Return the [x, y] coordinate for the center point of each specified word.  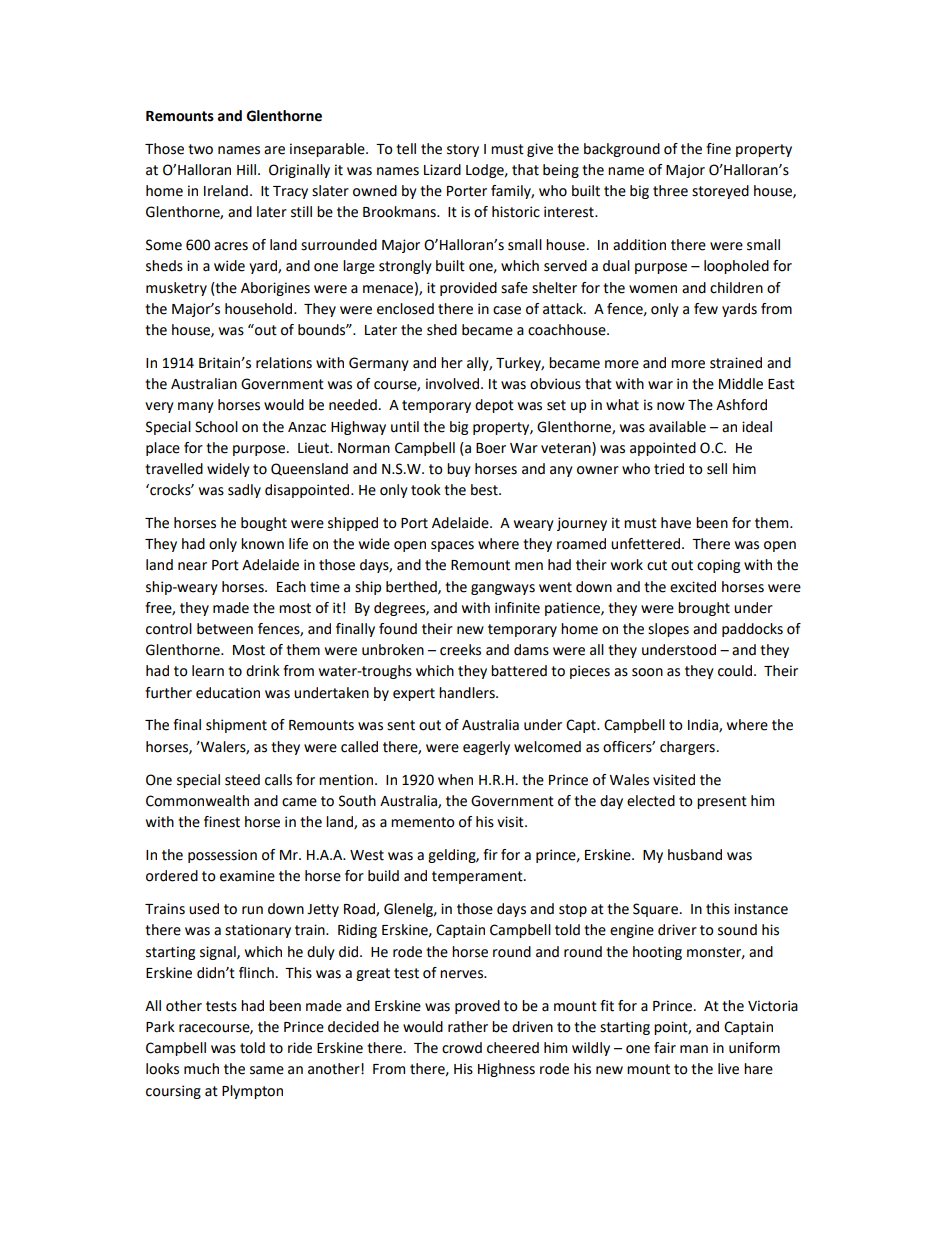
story [463, 150]
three [670, 191]
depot [494, 406]
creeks [460, 650]
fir [490, 854]
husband [695, 855]
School [216, 427]
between [225, 629]
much [201, 1069]
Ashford [741, 405]
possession [222, 856]
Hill [246, 169]
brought [704, 609]
